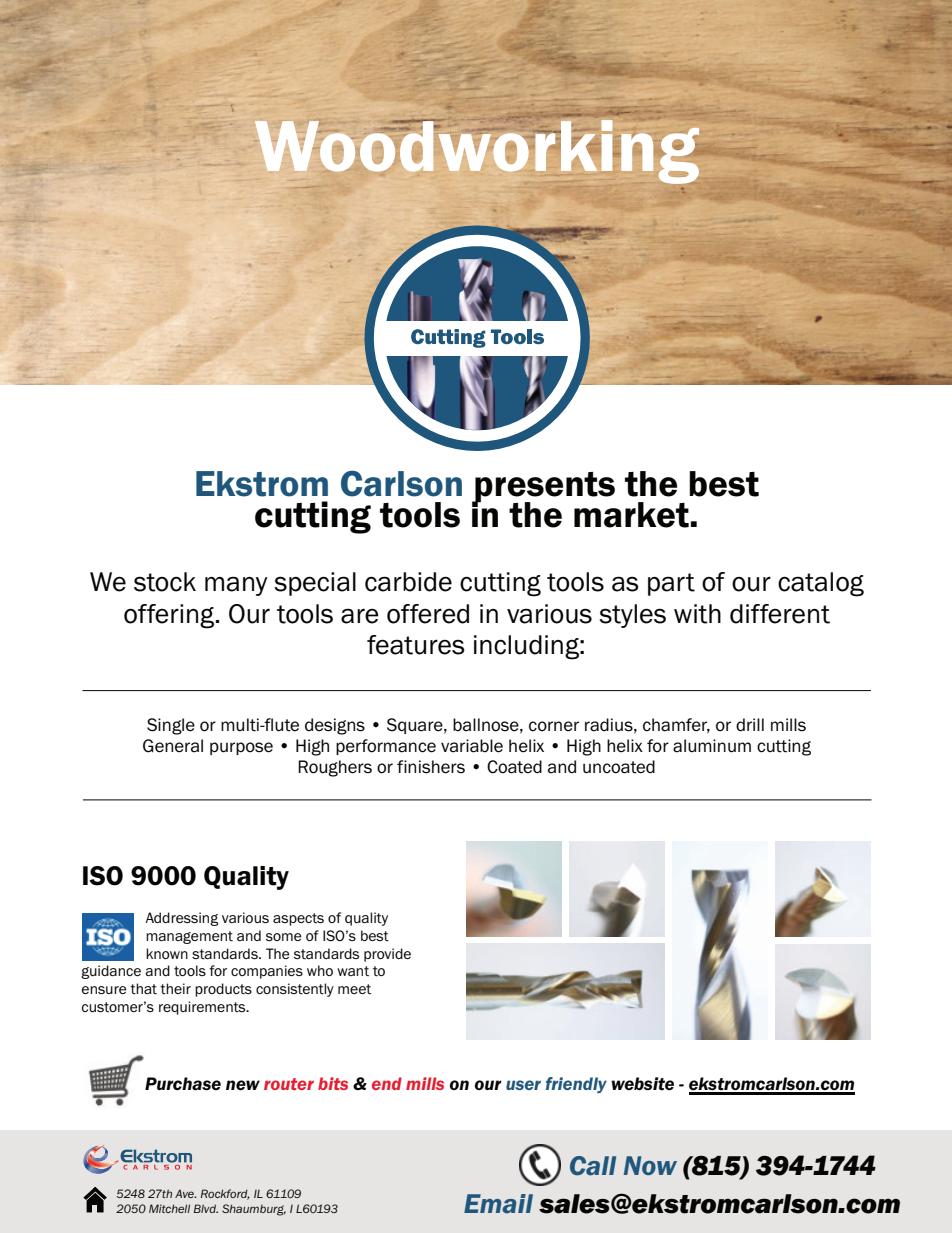  I want to click on Rockford, so click(225, 1194).
